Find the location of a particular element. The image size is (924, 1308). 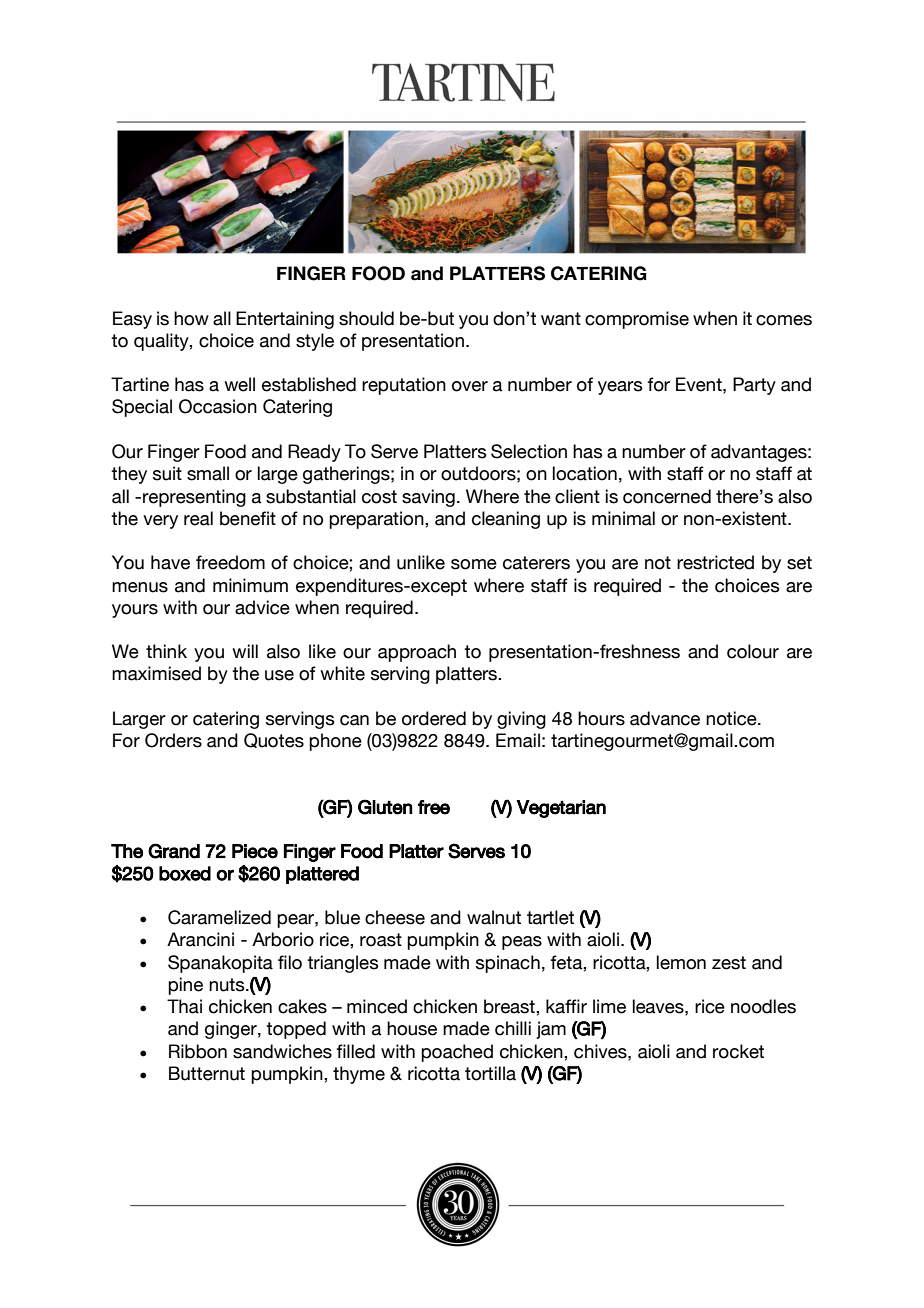

ordered is located at coordinates (434, 718).
